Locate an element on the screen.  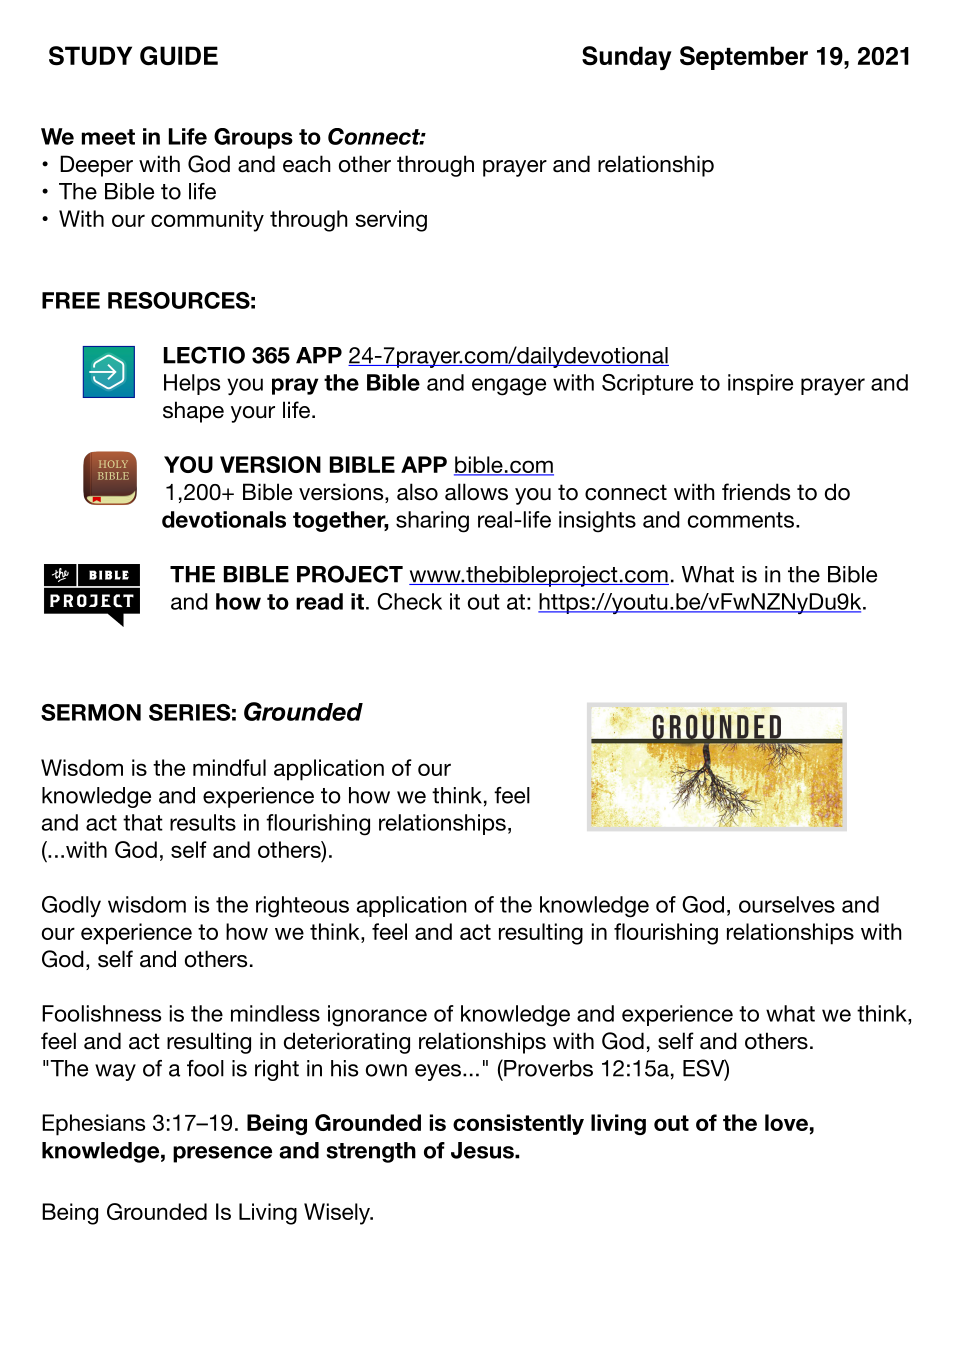
comments is located at coordinates (741, 520).
